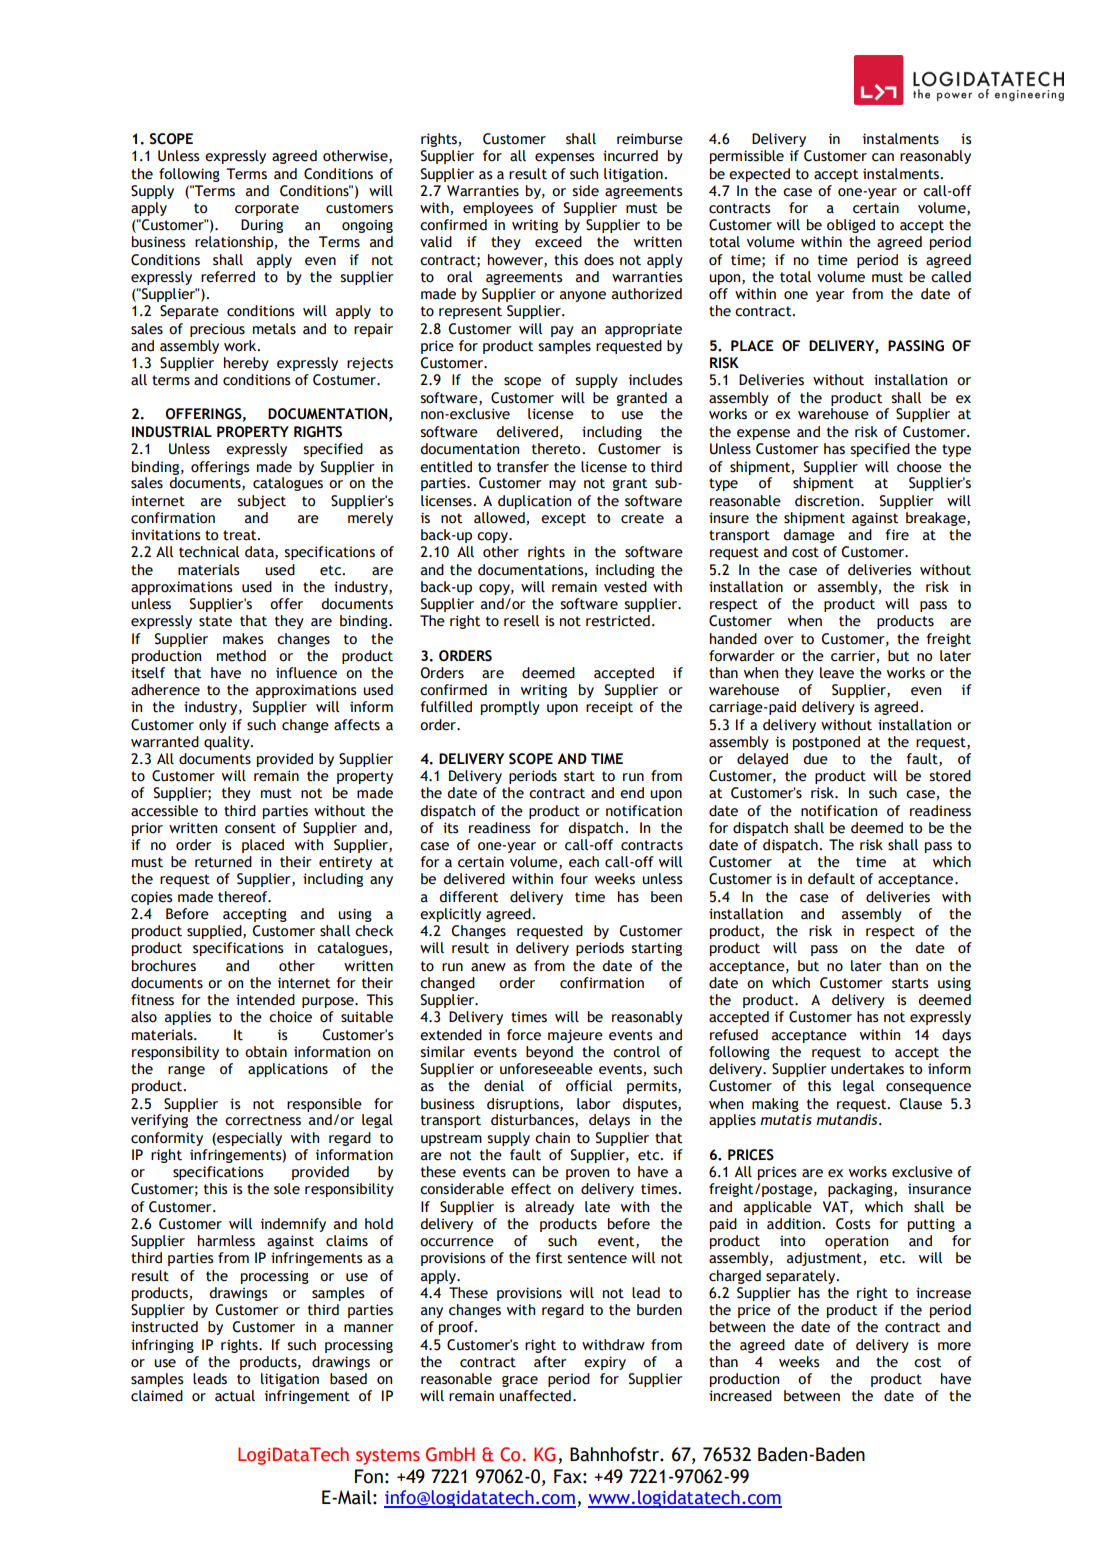 This image has height=1560, width=1103. Describe the element at coordinates (828, 501) in the image. I see `discretion` at that location.
